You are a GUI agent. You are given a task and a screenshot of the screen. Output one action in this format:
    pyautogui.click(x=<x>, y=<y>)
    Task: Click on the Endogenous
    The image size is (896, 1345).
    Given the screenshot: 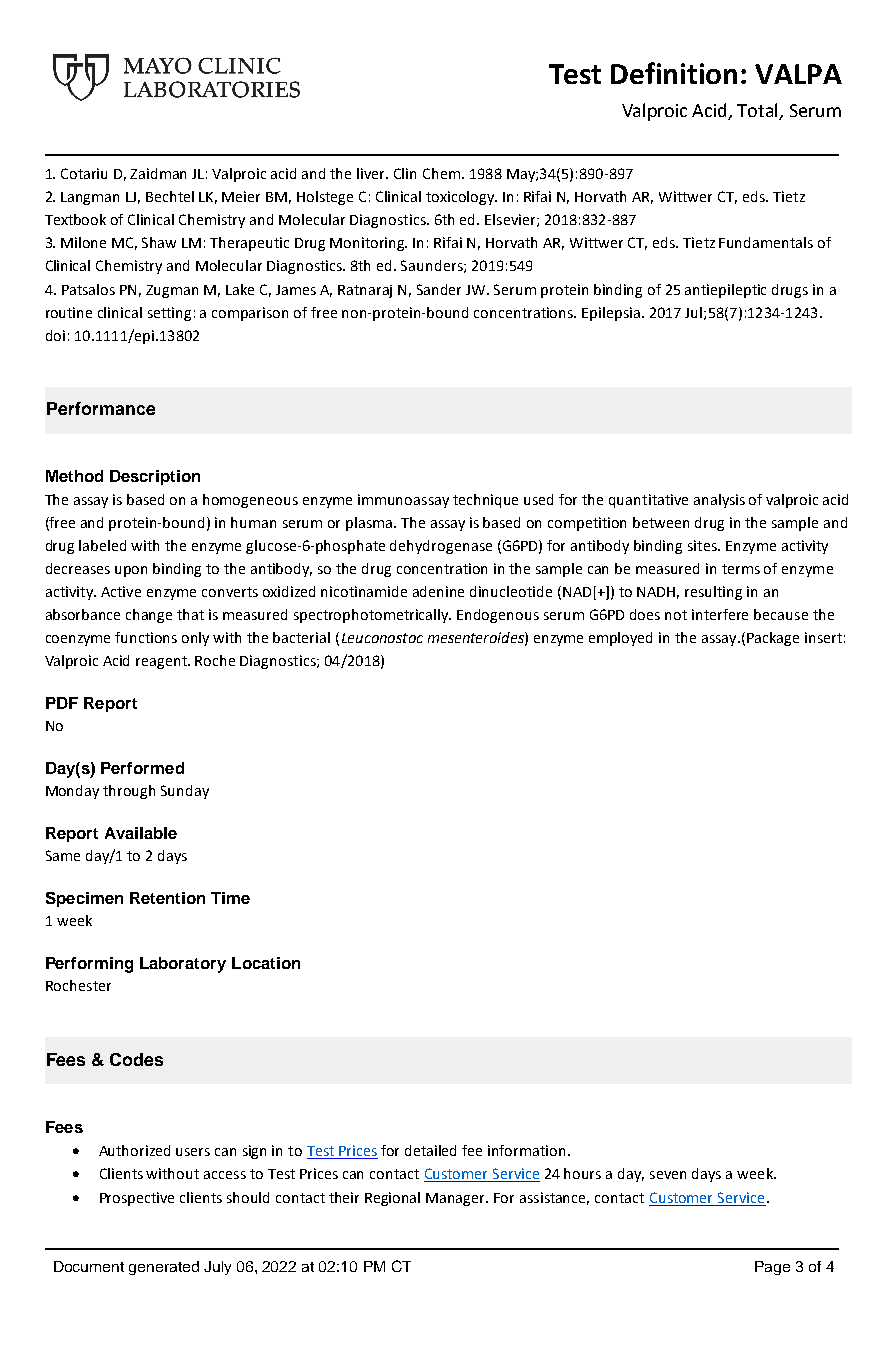 What is the action you would take?
    pyautogui.click(x=498, y=616)
